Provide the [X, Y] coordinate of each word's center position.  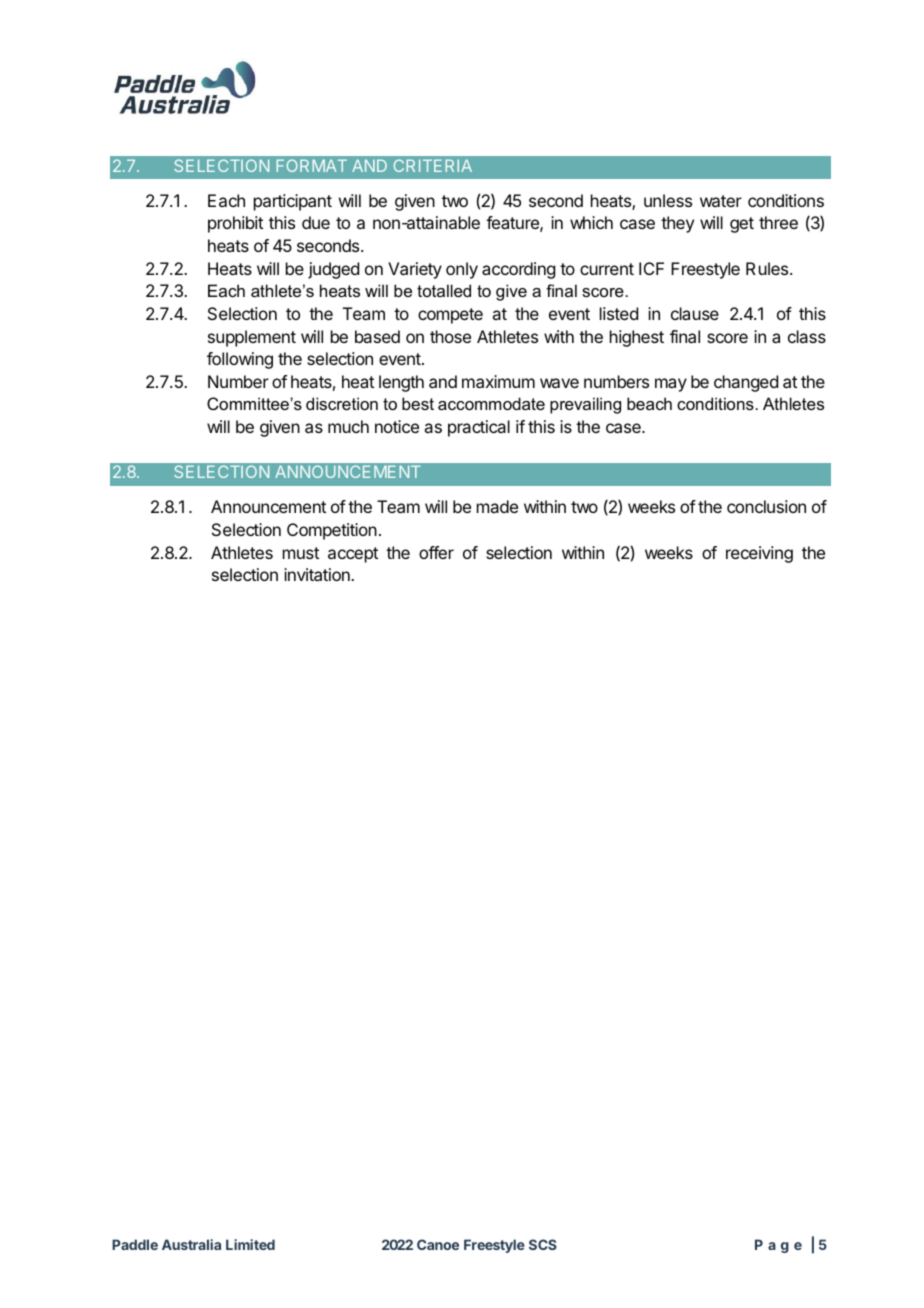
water [721, 201]
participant [293, 202]
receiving [759, 554]
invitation [318, 574]
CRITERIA [433, 165]
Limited [250, 1244]
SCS [543, 1244]
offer [436, 552]
